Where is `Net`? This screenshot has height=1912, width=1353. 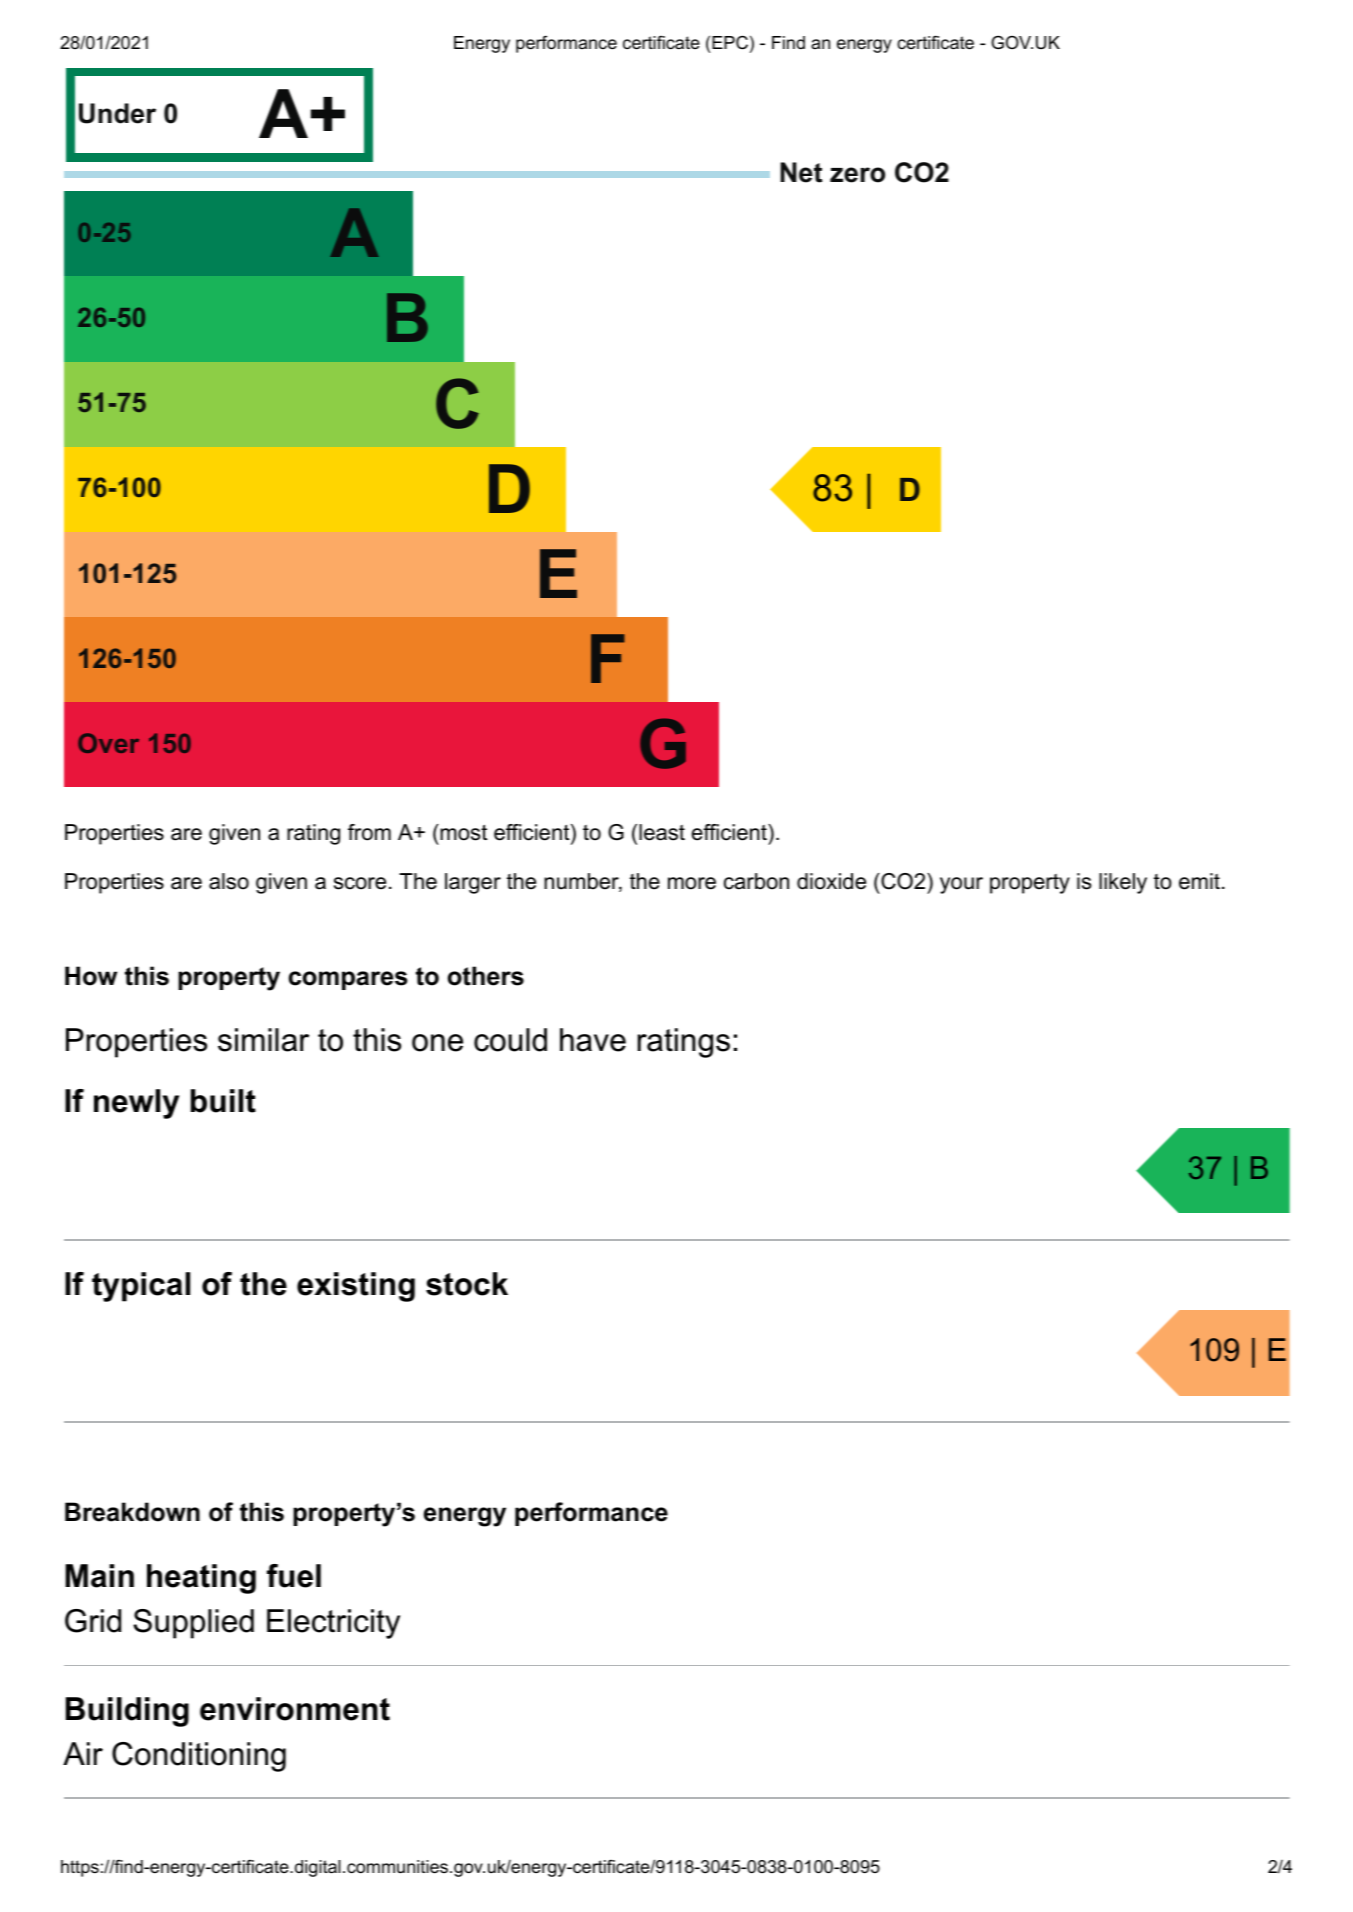 Net is located at coordinates (801, 172).
